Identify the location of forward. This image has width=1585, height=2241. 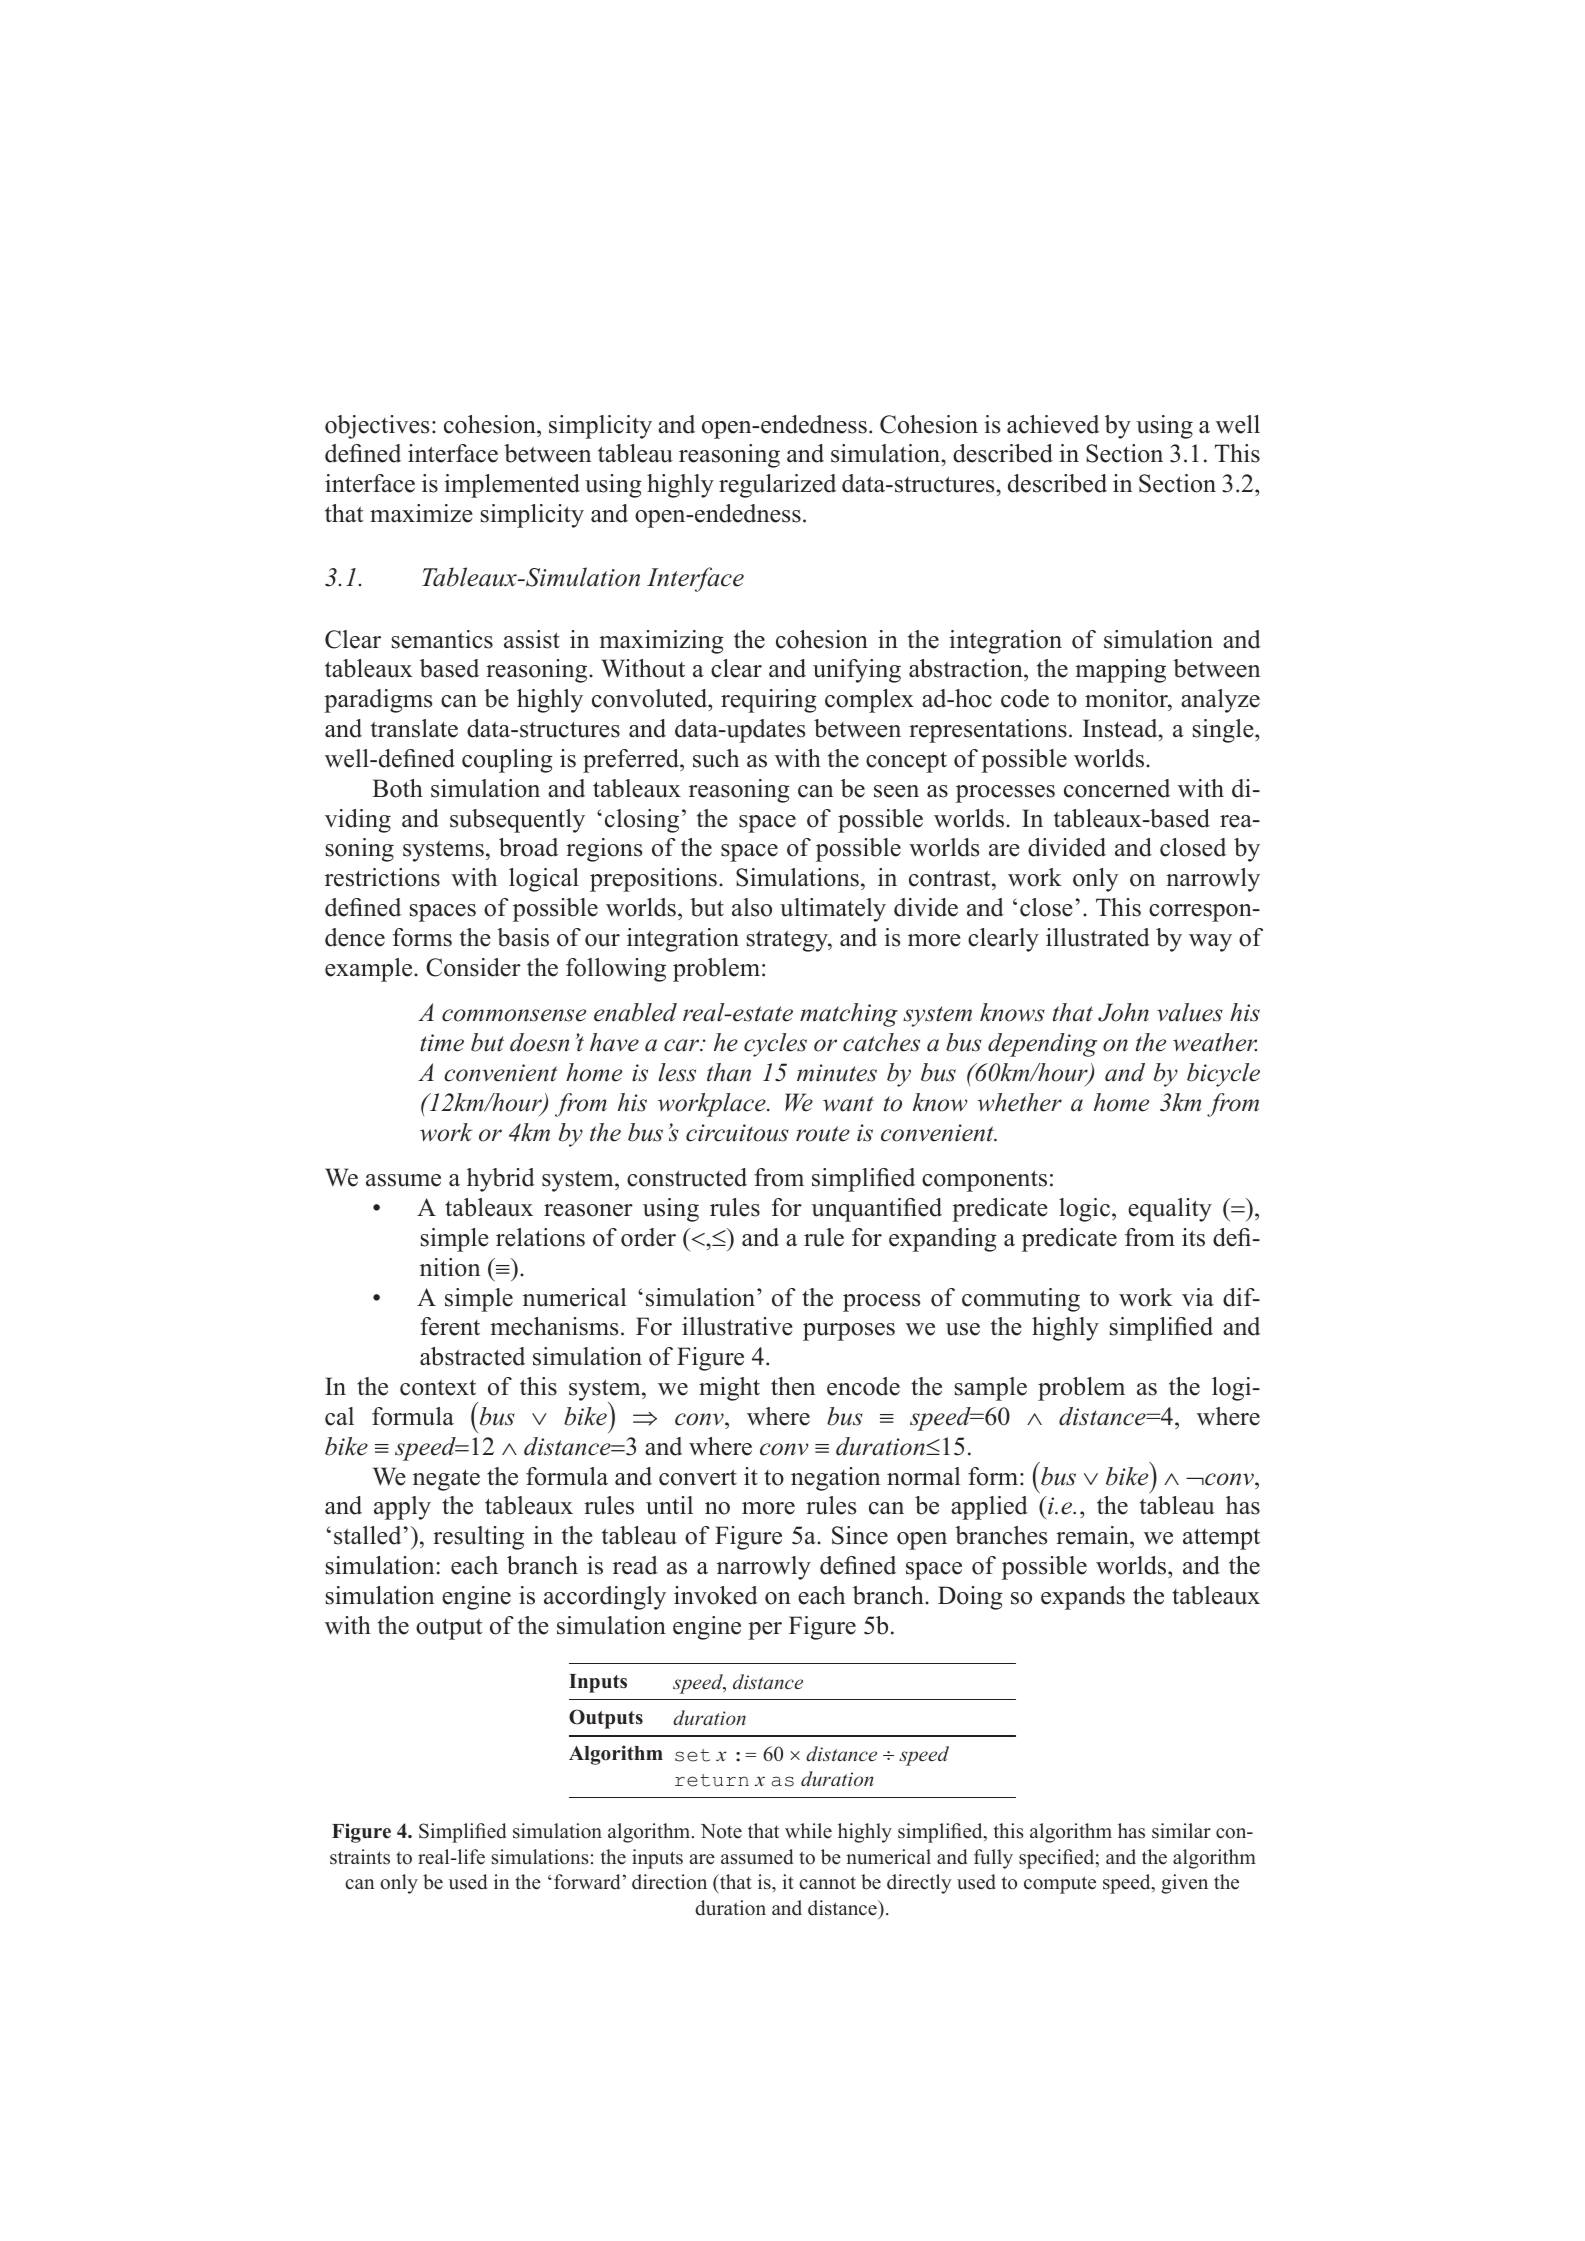
(587, 1882).
